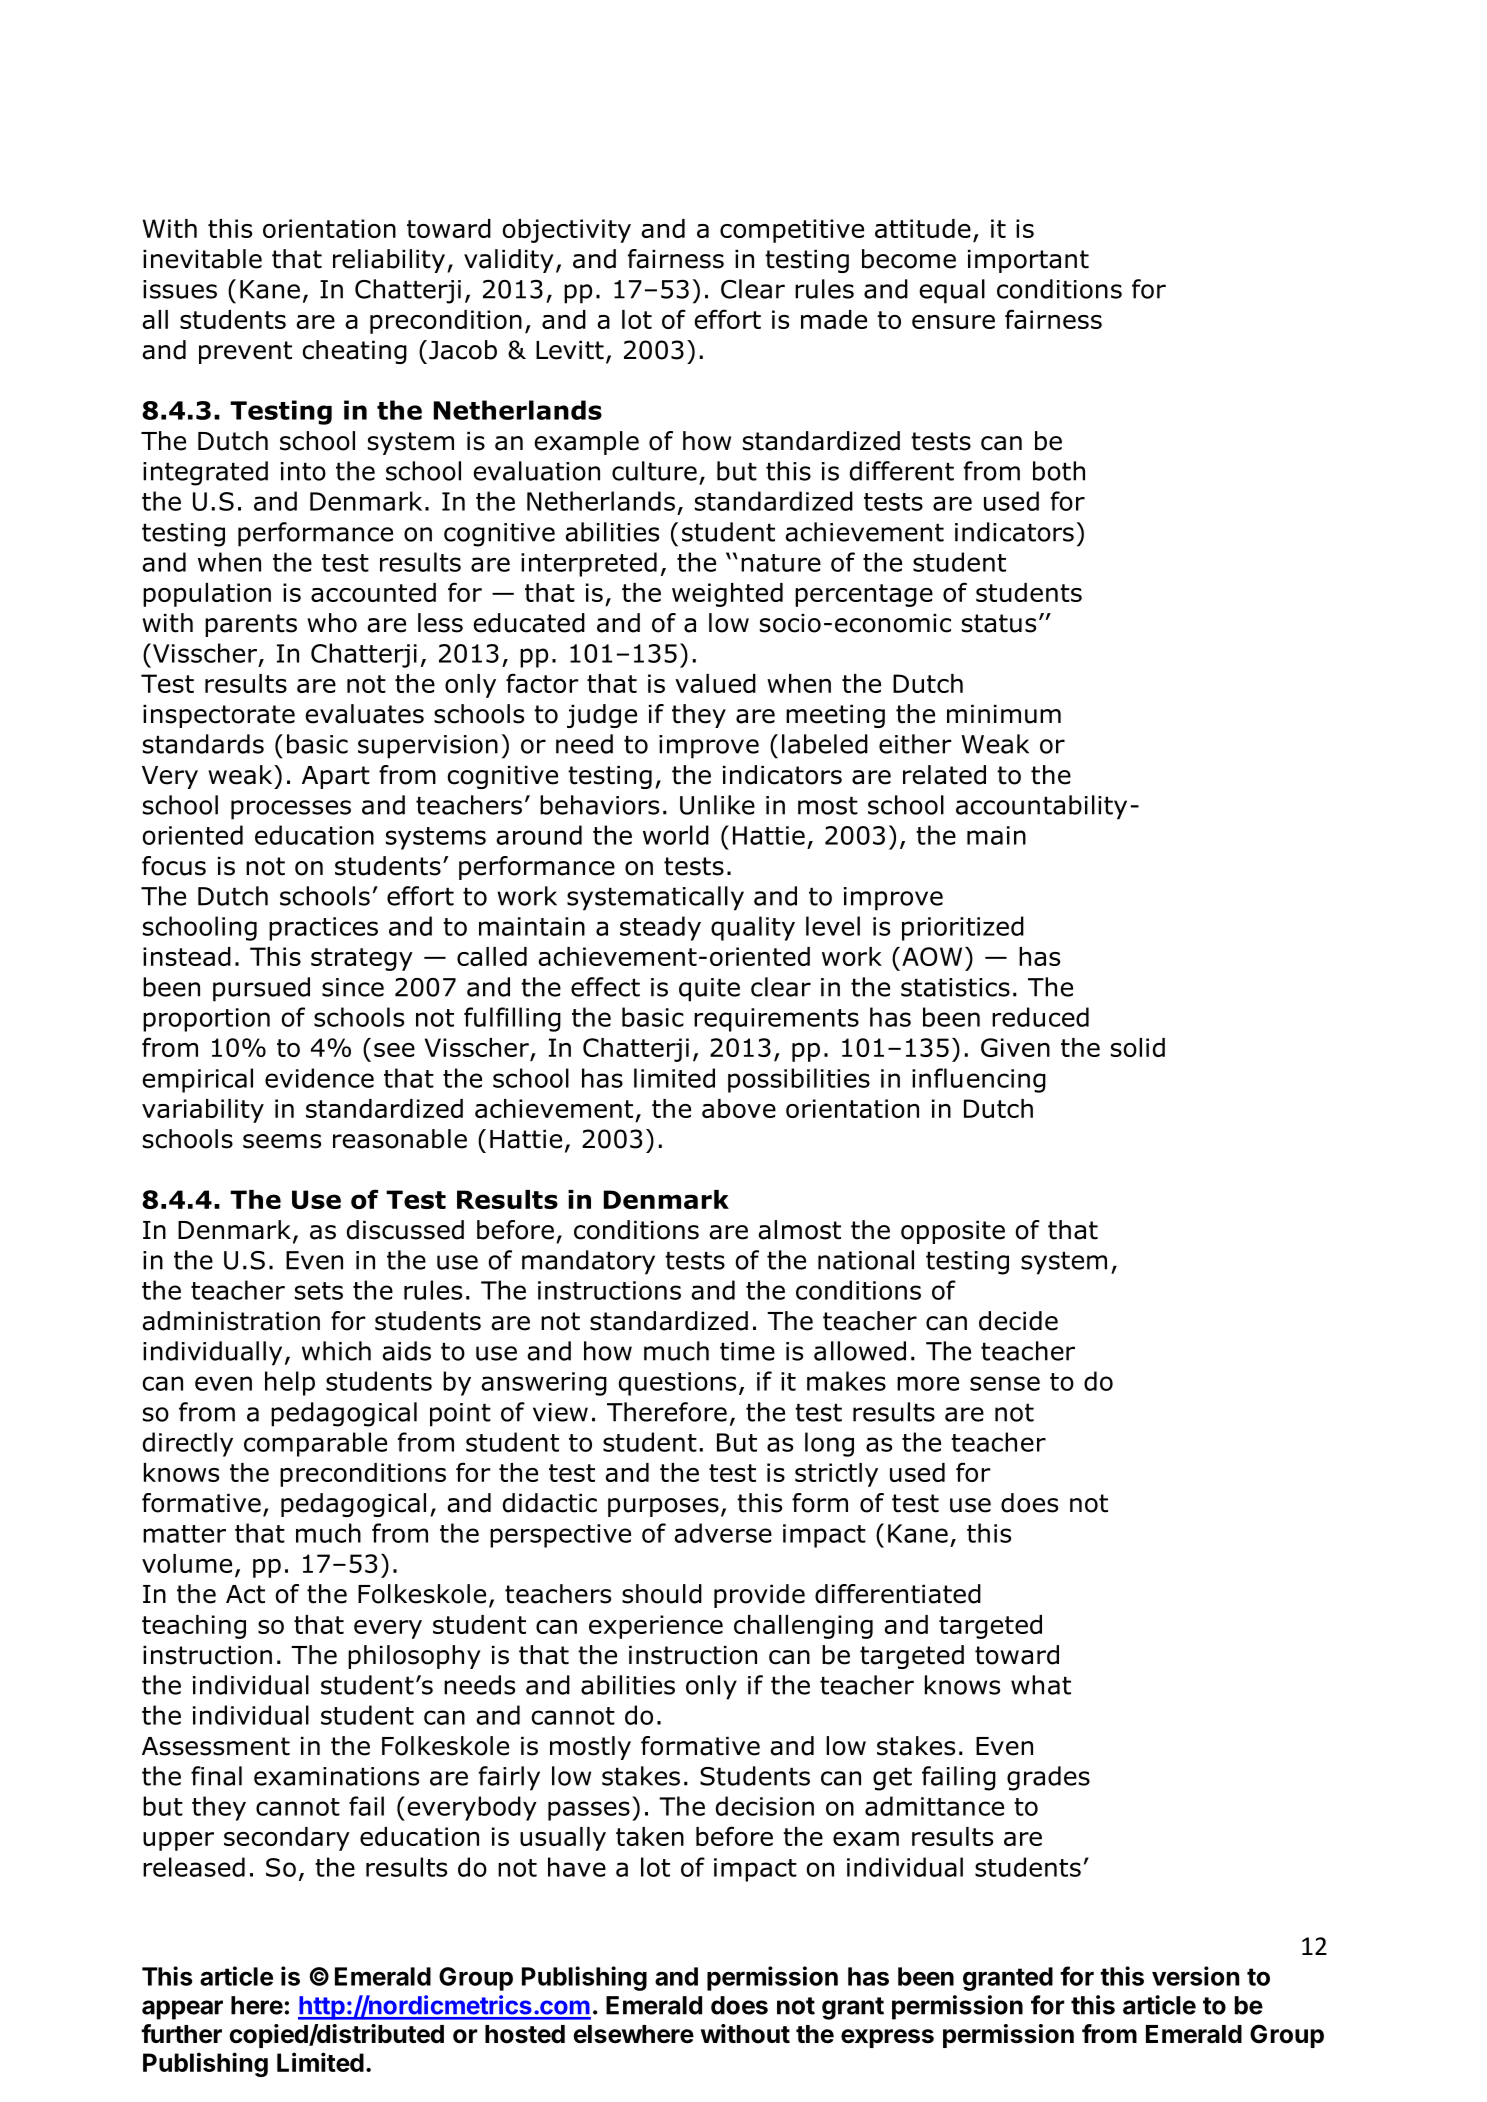 The height and width of the page is (2102, 1487). I want to click on prioritized, so click(963, 928).
